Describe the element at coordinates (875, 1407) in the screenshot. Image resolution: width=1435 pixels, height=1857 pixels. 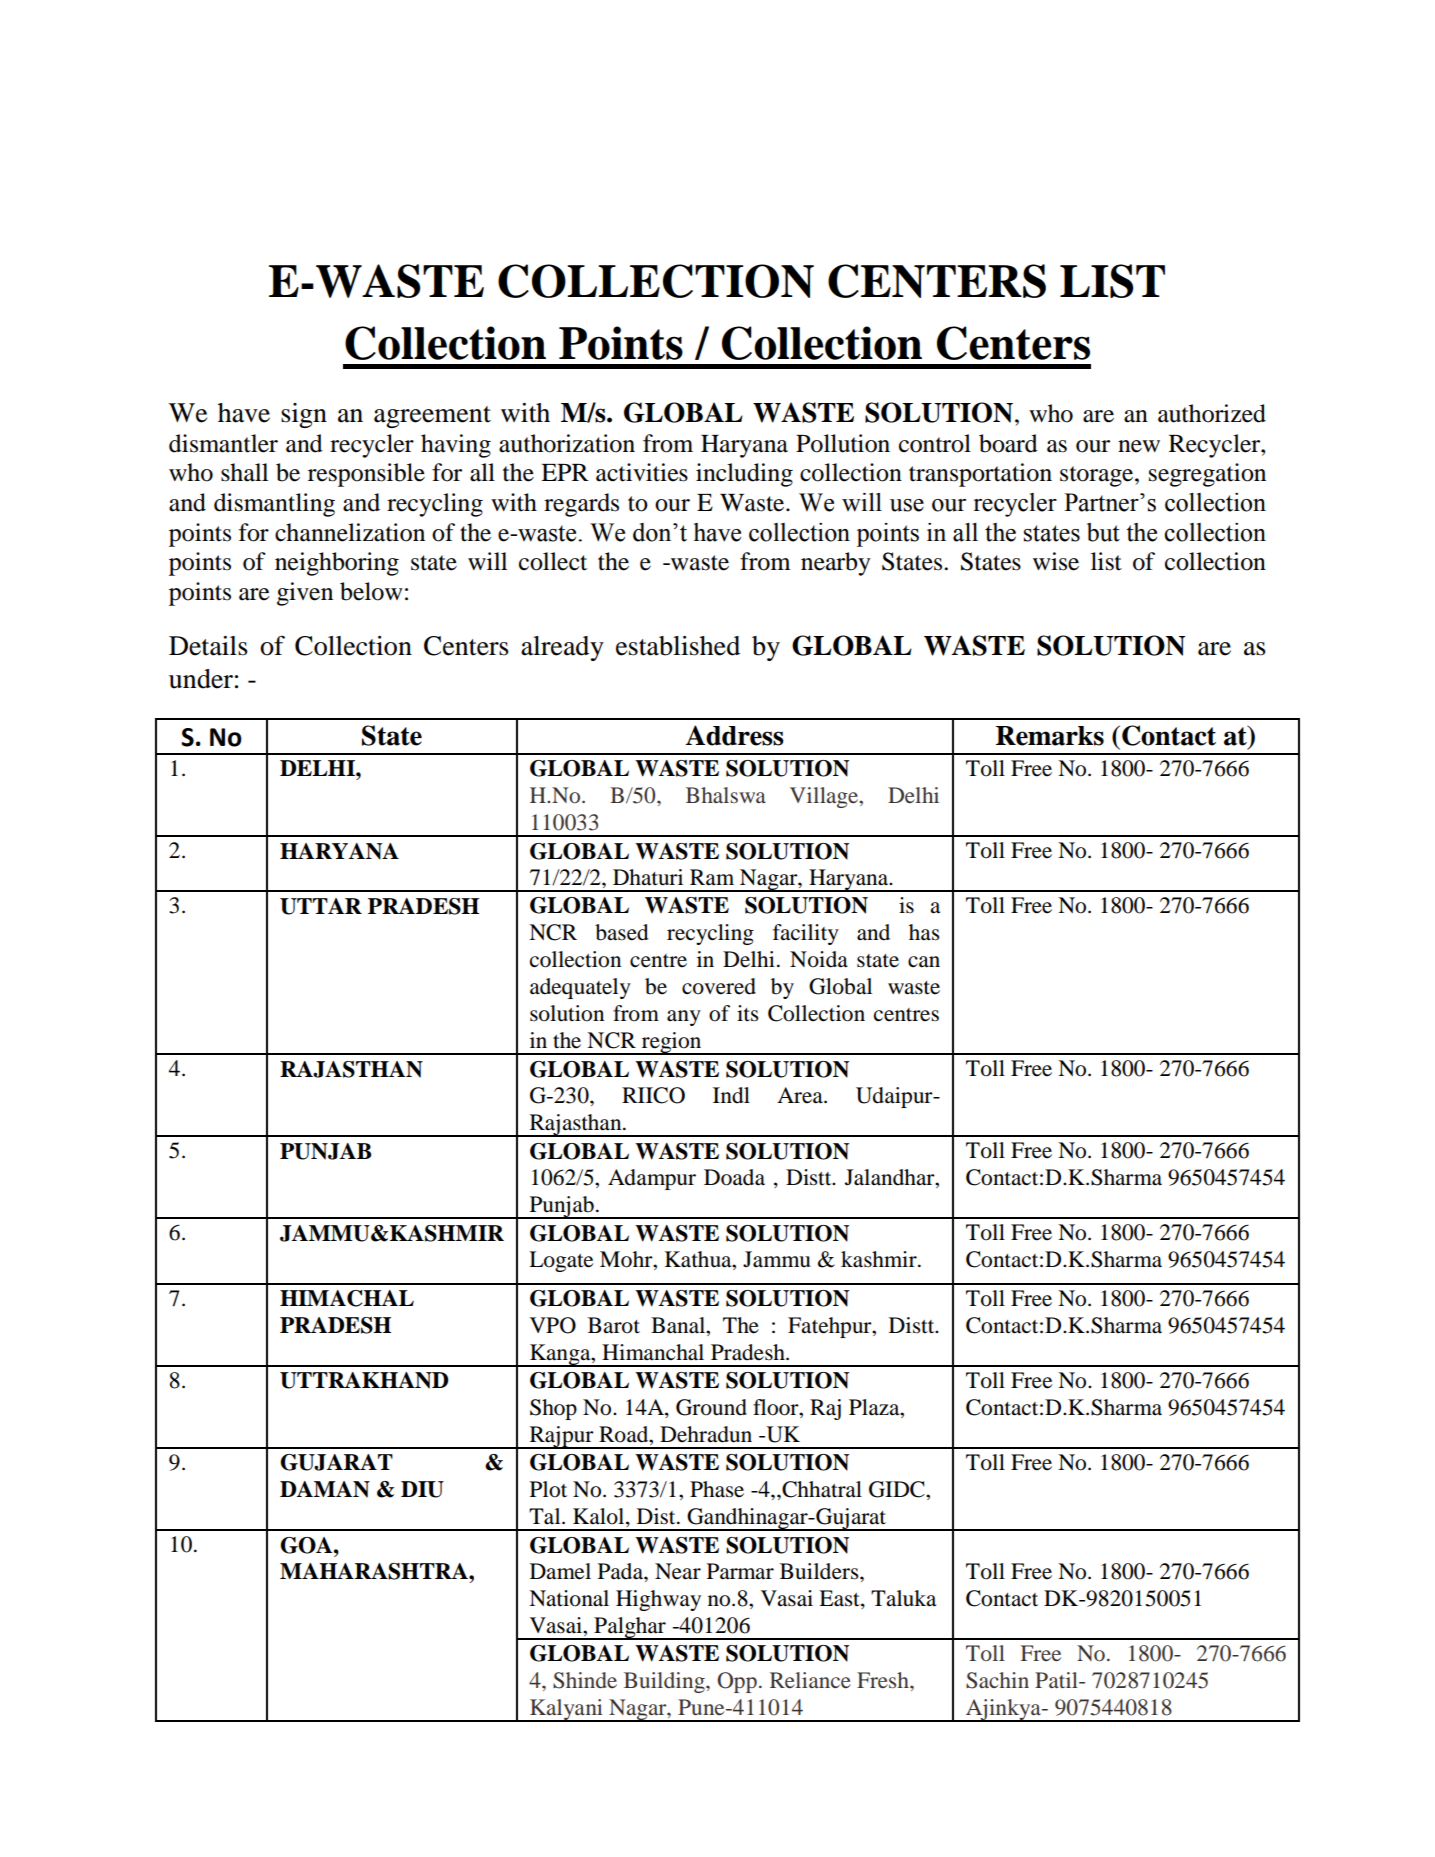
I see `Plaza` at that location.
